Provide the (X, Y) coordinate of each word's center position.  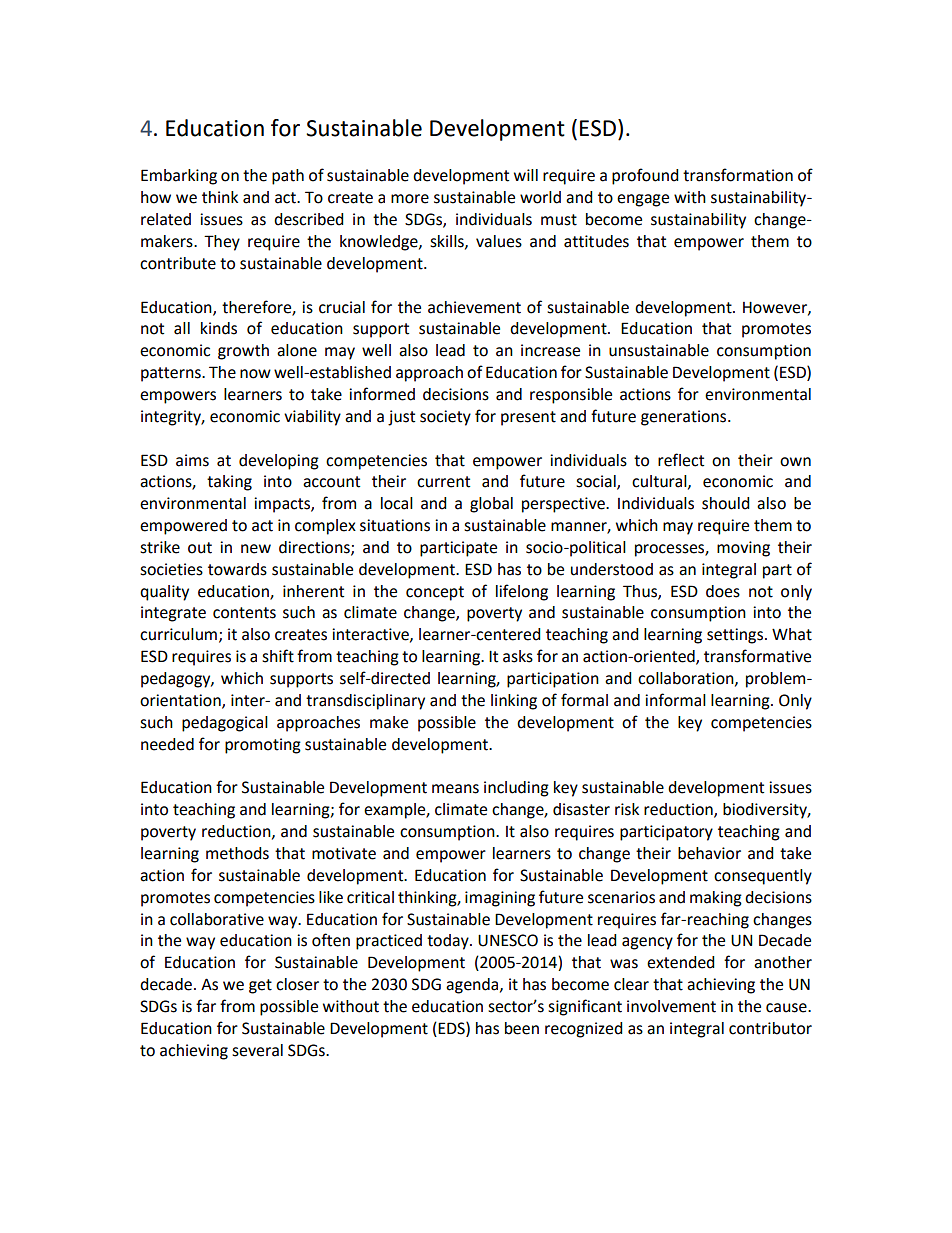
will (526, 175)
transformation (738, 175)
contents (244, 613)
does (723, 591)
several (257, 1050)
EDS (451, 1028)
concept (435, 593)
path (288, 177)
